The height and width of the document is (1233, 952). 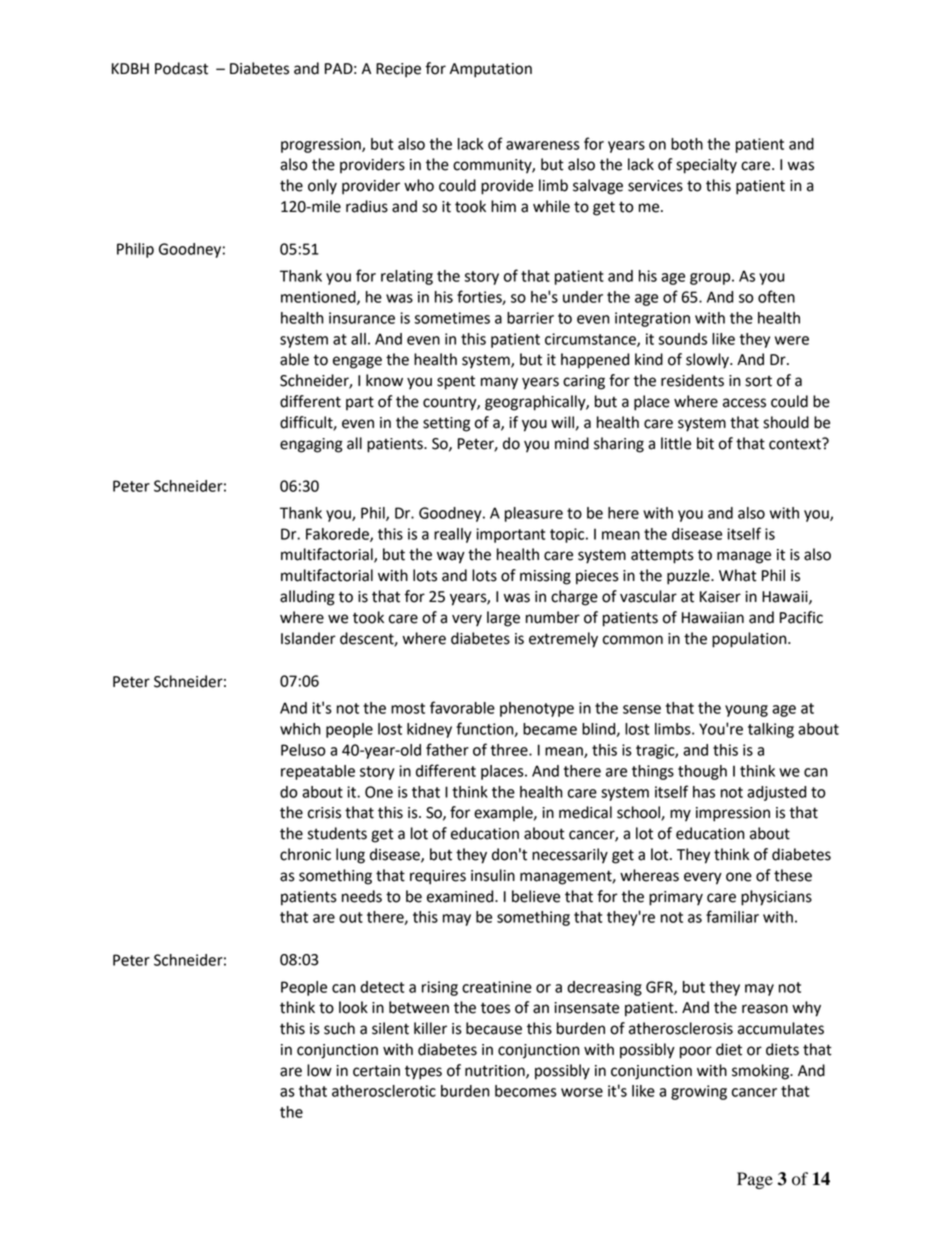 What do you see at coordinates (324, 813) in the document?
I see `crisis` at bounding box center [324, 813].
